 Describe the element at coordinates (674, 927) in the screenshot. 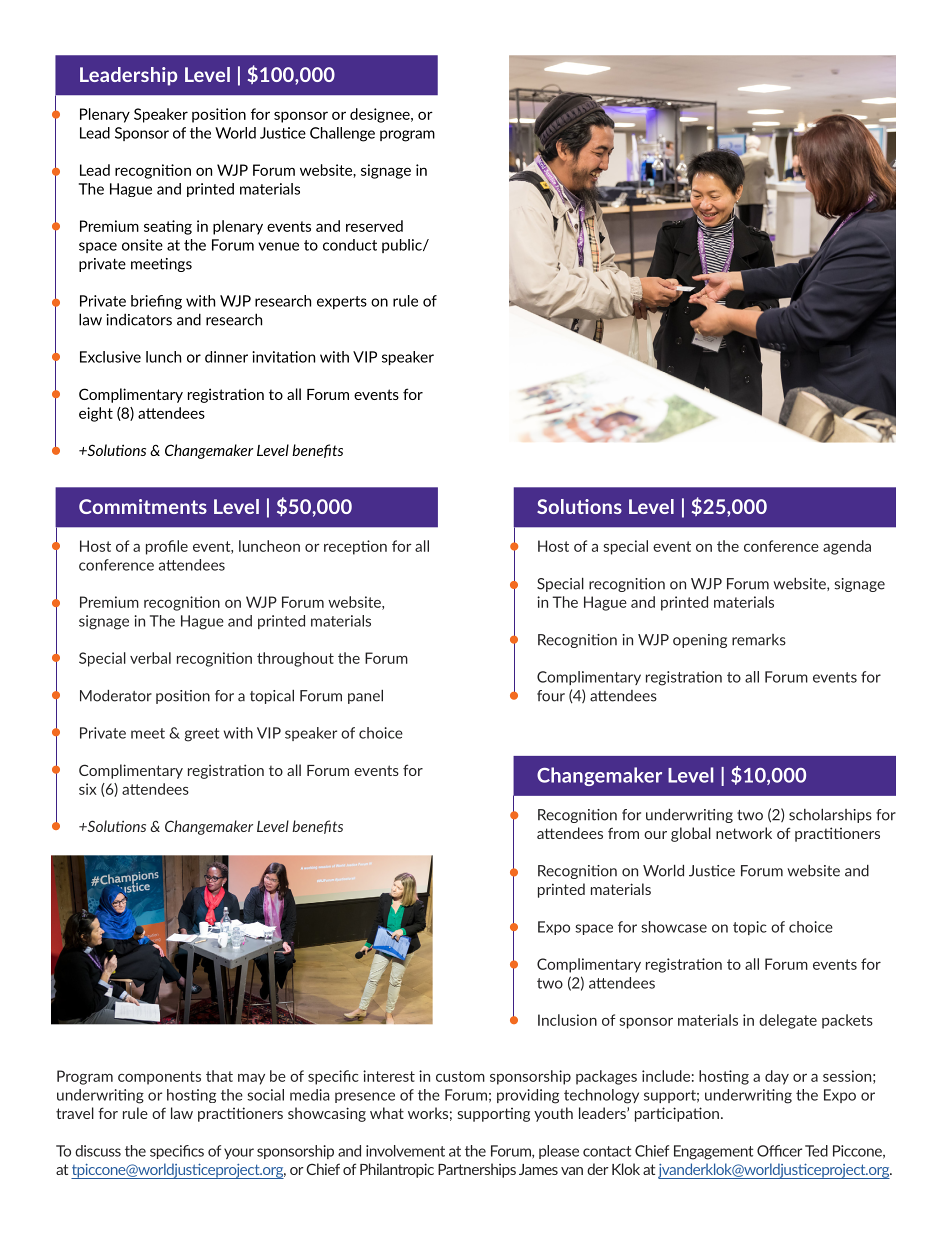

I see `showcase` at that location.
